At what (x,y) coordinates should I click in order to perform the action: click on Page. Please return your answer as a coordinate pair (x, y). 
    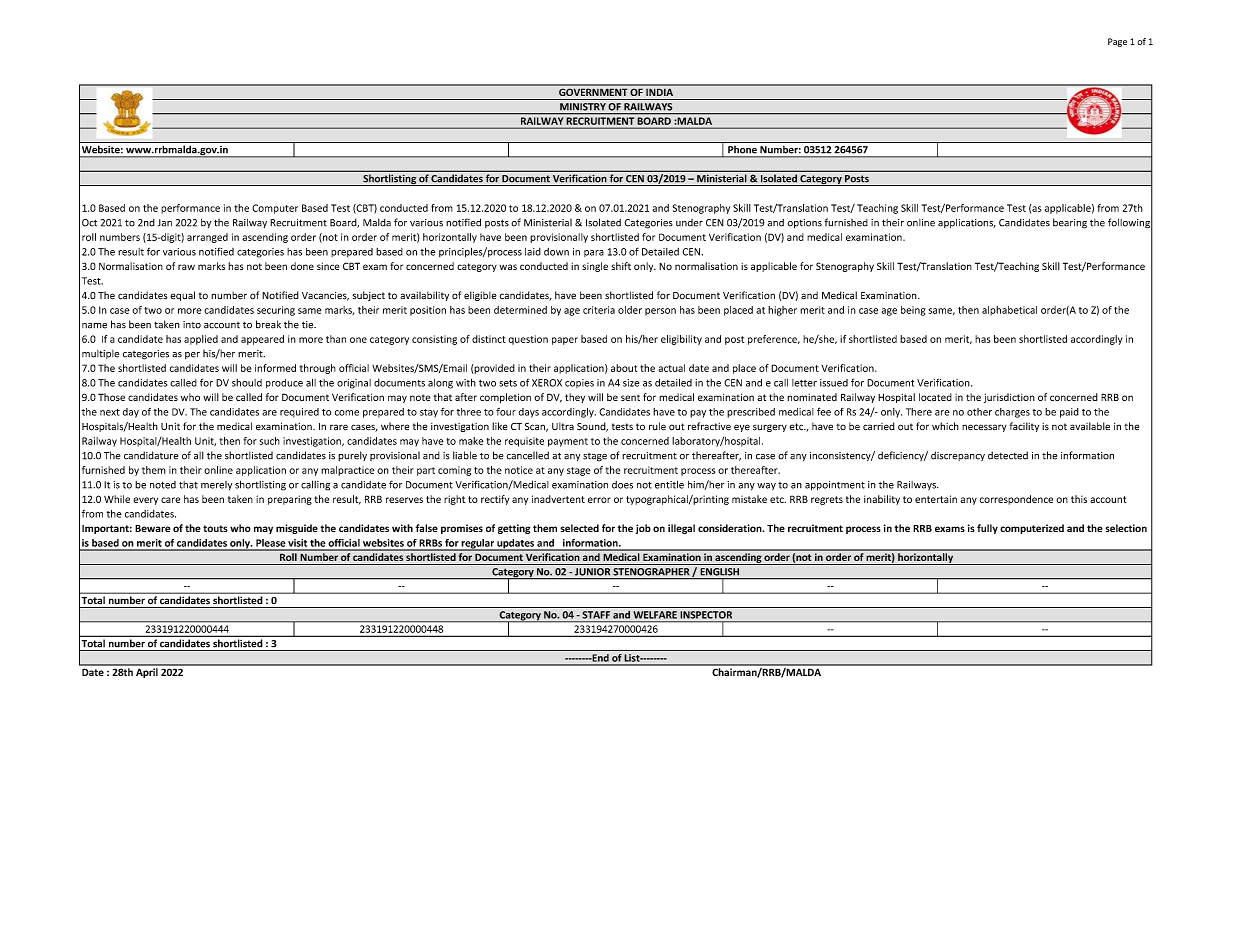
    Looking at the image, I should click on (1117, 42).
